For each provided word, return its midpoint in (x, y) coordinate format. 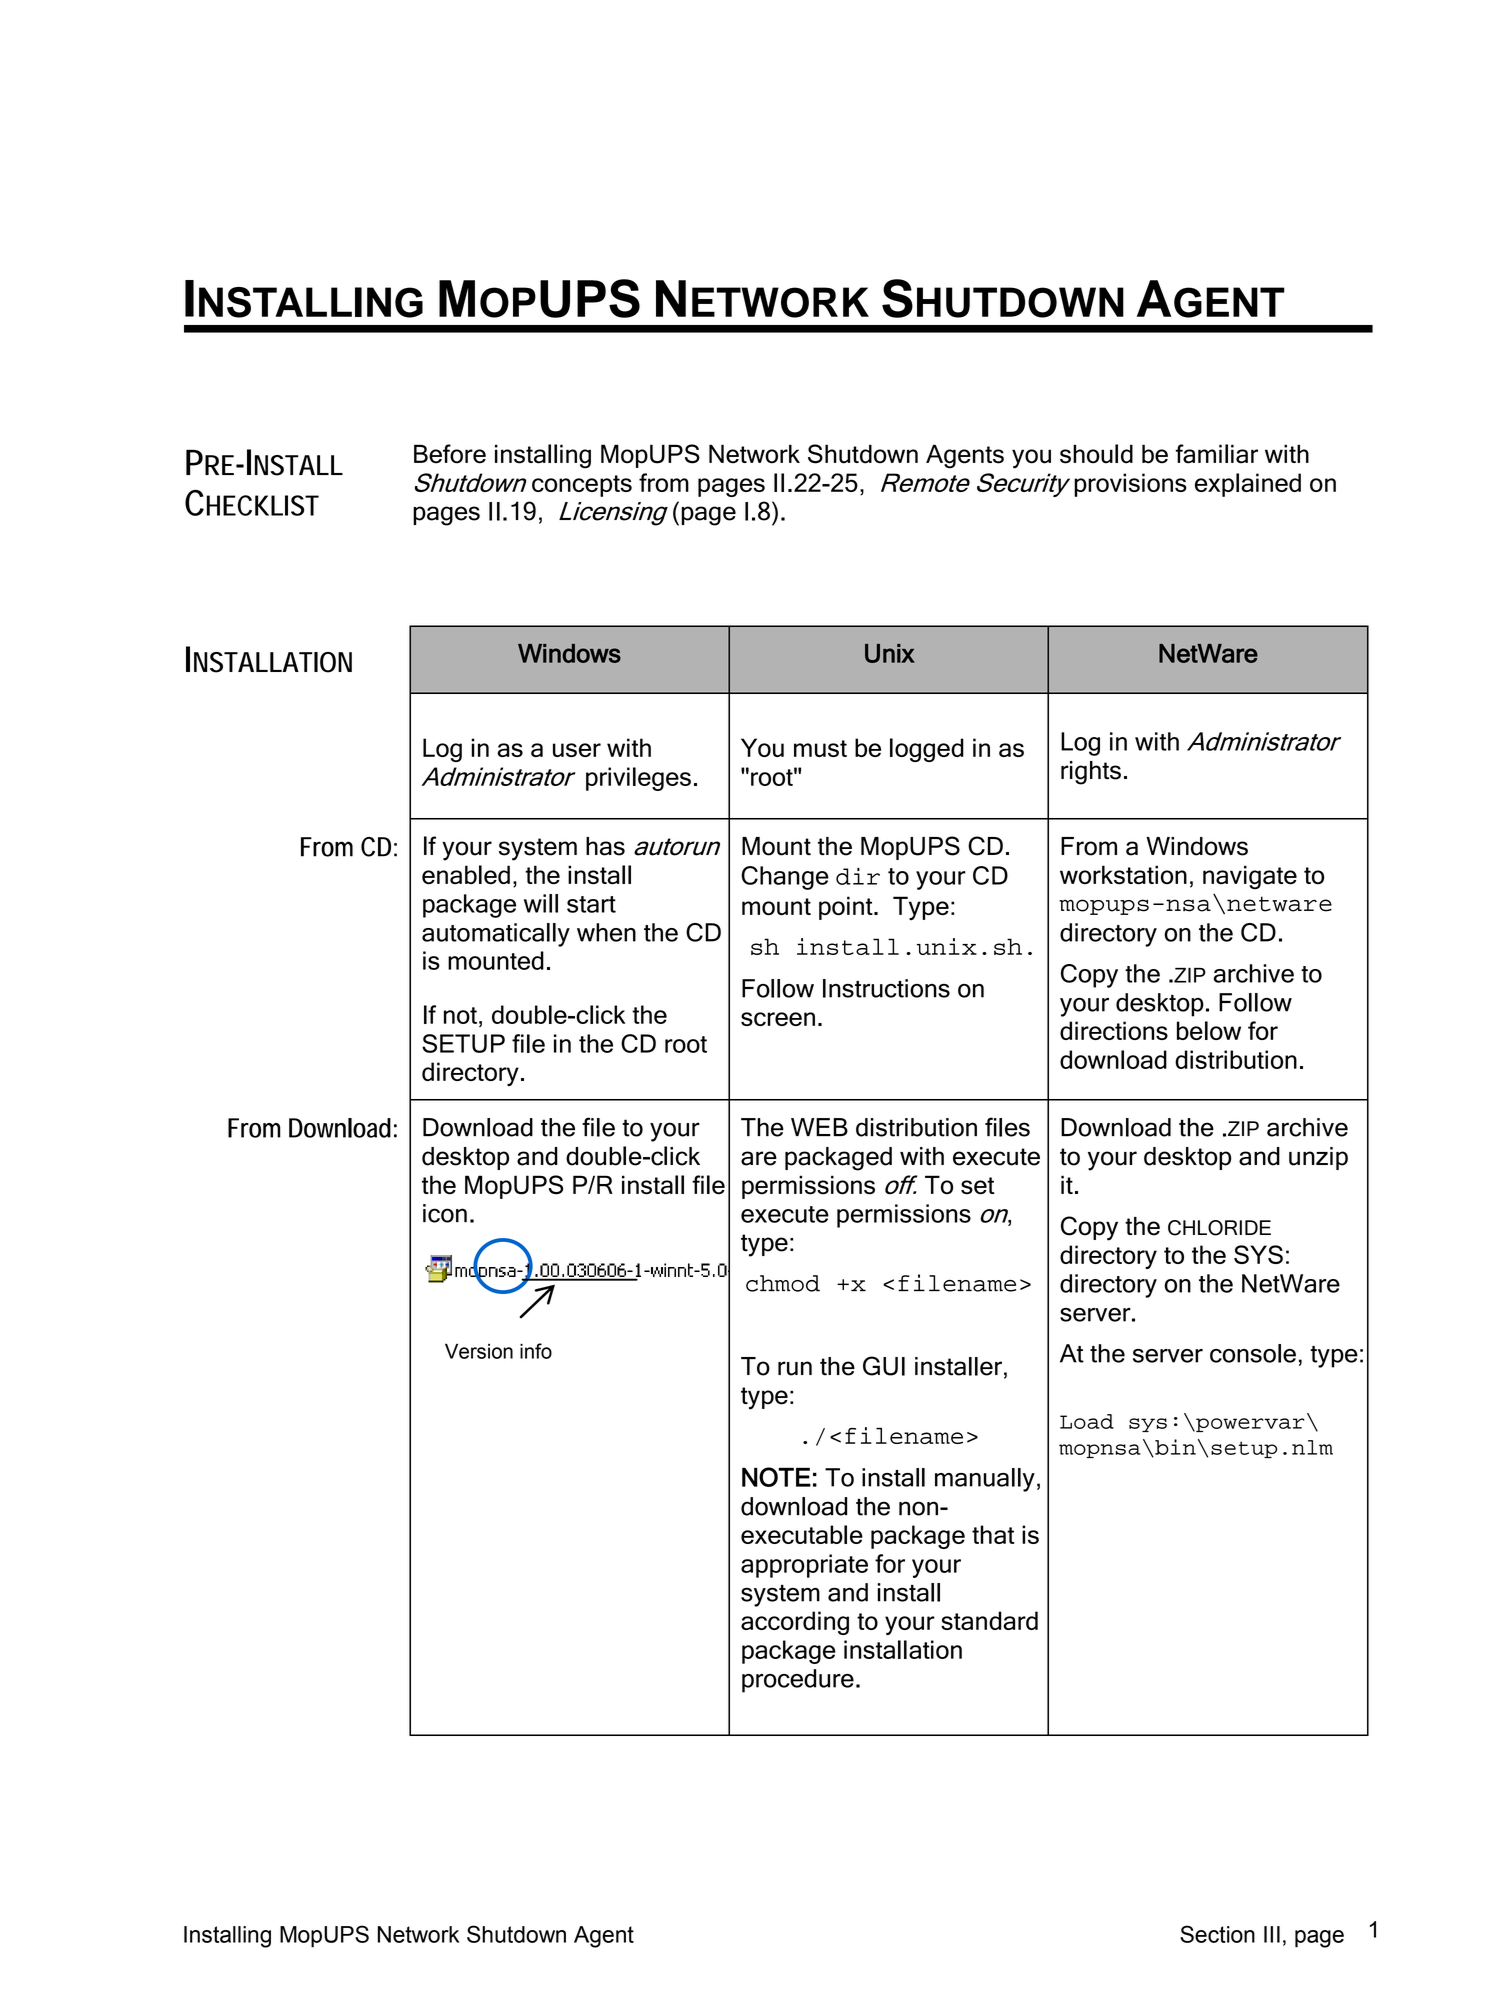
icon (445, 1213)
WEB (819, 1127)
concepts (582, 486)
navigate (1250, 877)
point (847, 908)
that (993, 1534)
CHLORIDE (1219, 1228)
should (1096, 454)
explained (1248, 485)
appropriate (804, 1566)
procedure (798, 1681)
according (795, 1623)
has (605, 846)
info (536, 1351)
